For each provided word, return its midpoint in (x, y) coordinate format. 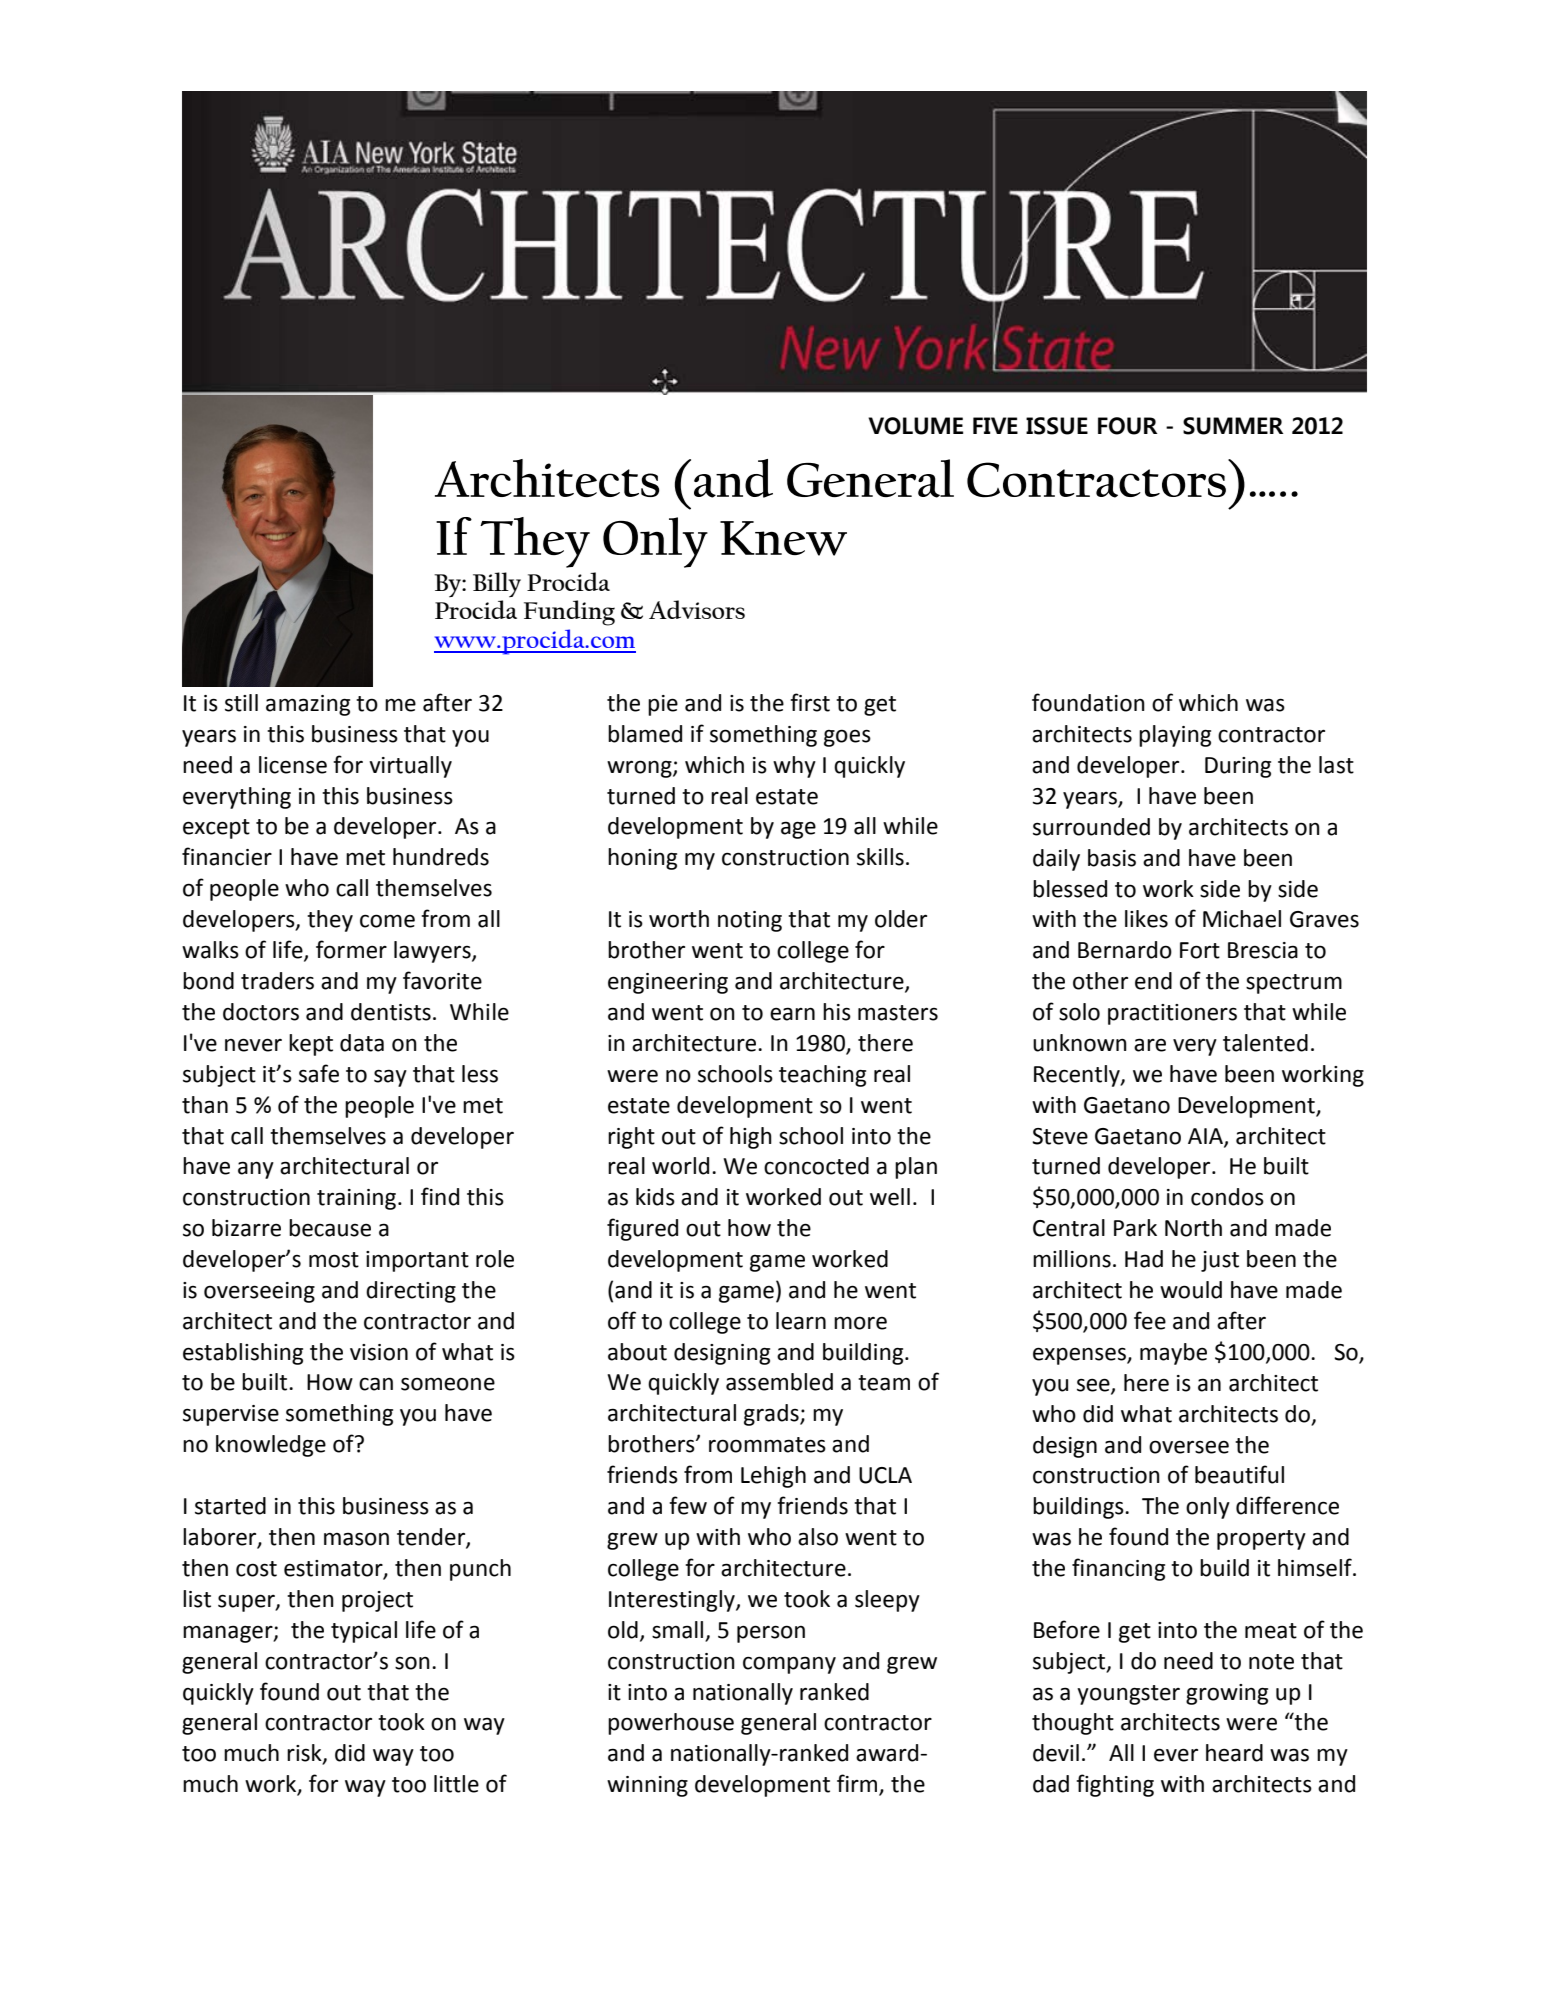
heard (1234, 1753)
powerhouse (671, 1724)
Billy (497, 584)
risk (305, 1754)
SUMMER (1233, 426)
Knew (783, 538)
